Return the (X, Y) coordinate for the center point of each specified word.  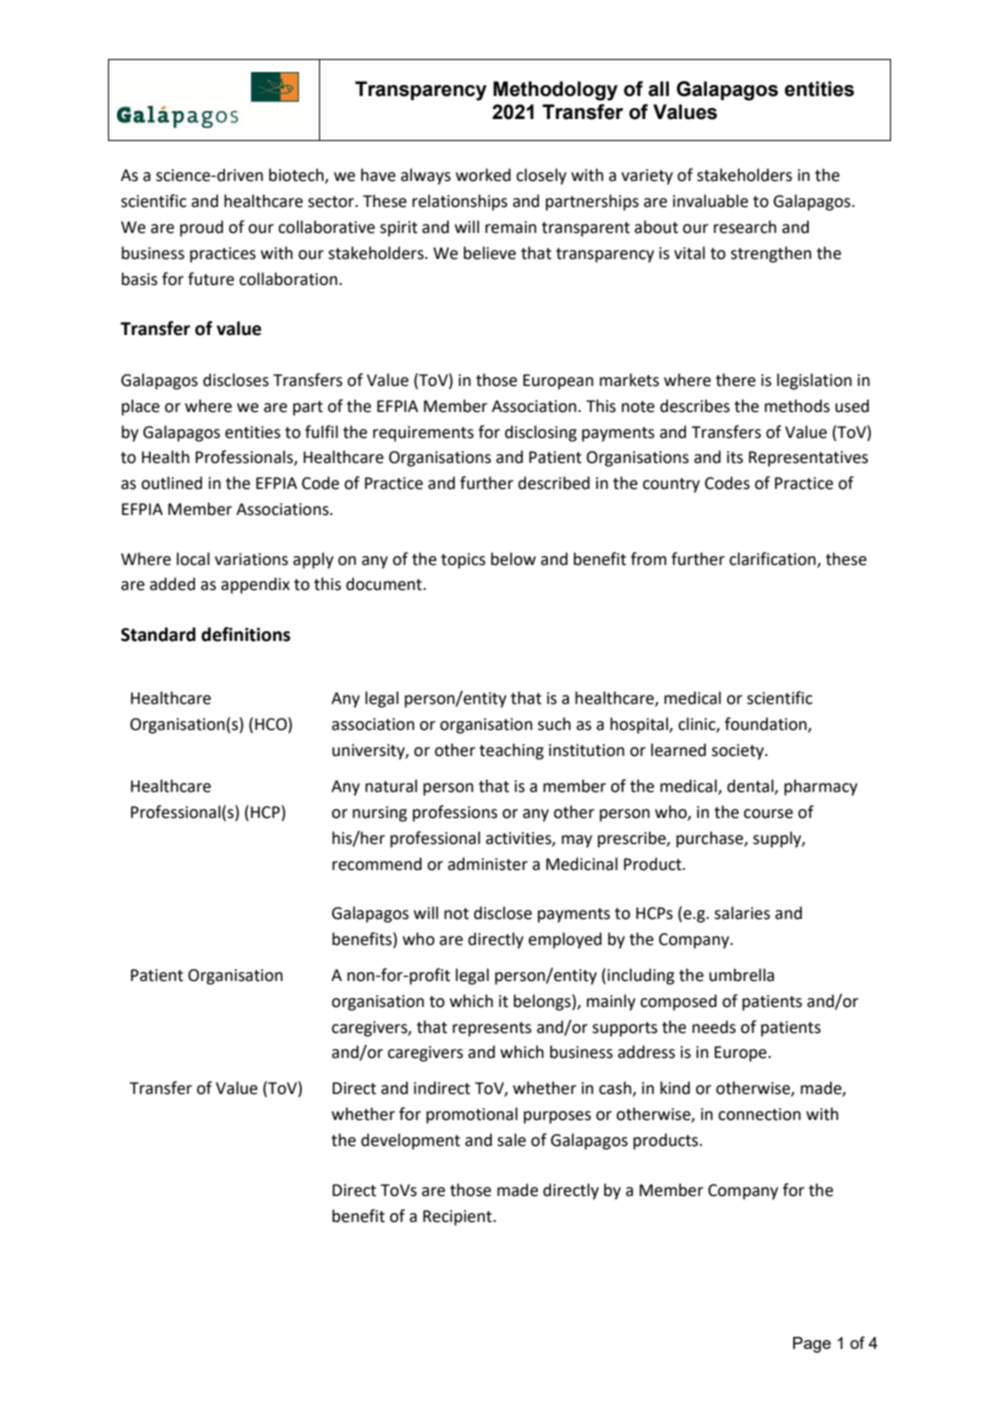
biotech (297, 176)
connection (759, 1114)
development (410, 1141)
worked (483, 175)
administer (488, 864)
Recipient (458, 1218)
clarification (773, 559)
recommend (377, 864)
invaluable (710, 201)
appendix (255, 585)
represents (492, 1029)
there (736, 380)
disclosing (541, 433)
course (768, 814)
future (211, 279)
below (513, 559)
